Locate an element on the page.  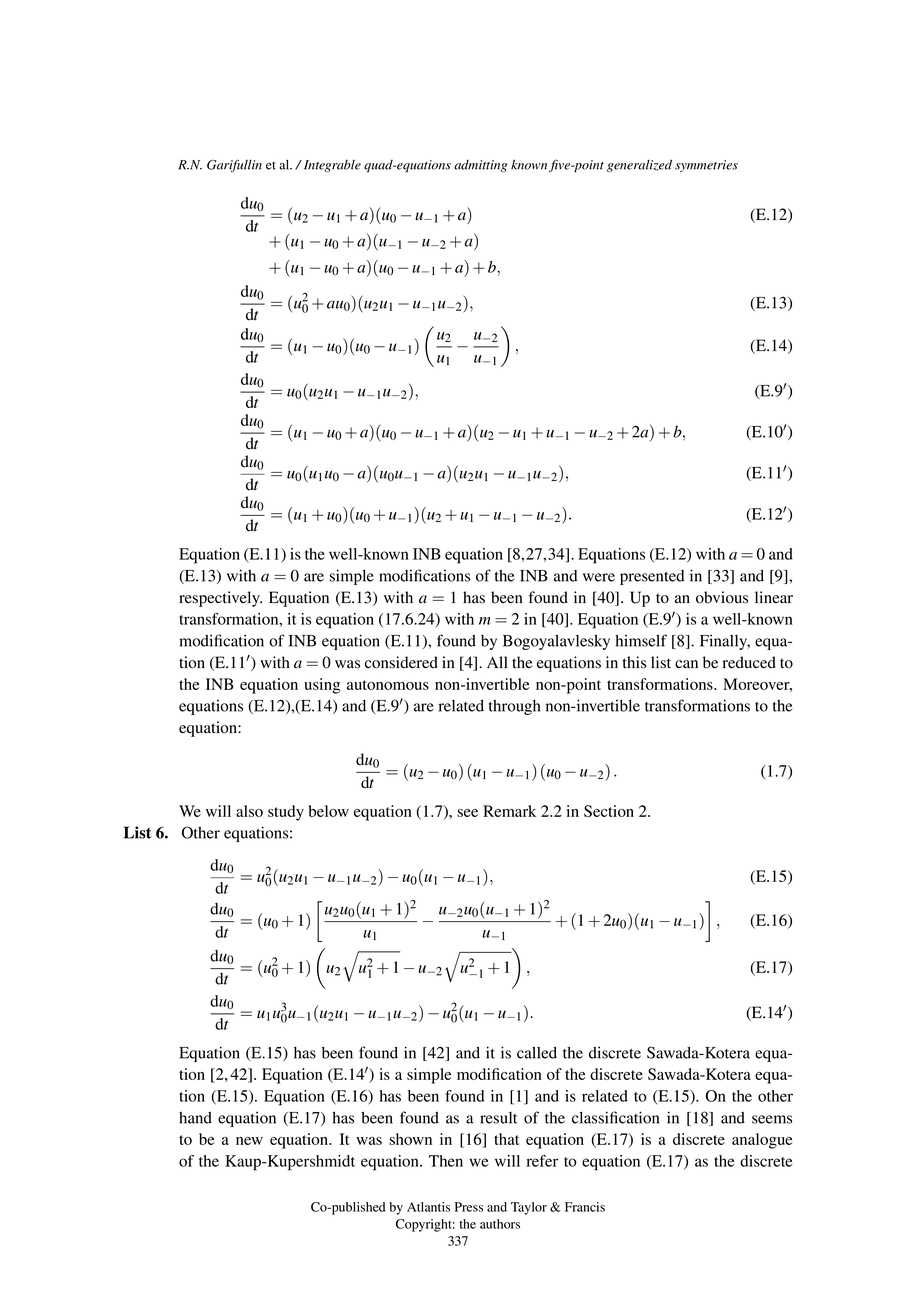
respectively is located at coordinates (220, 599).
